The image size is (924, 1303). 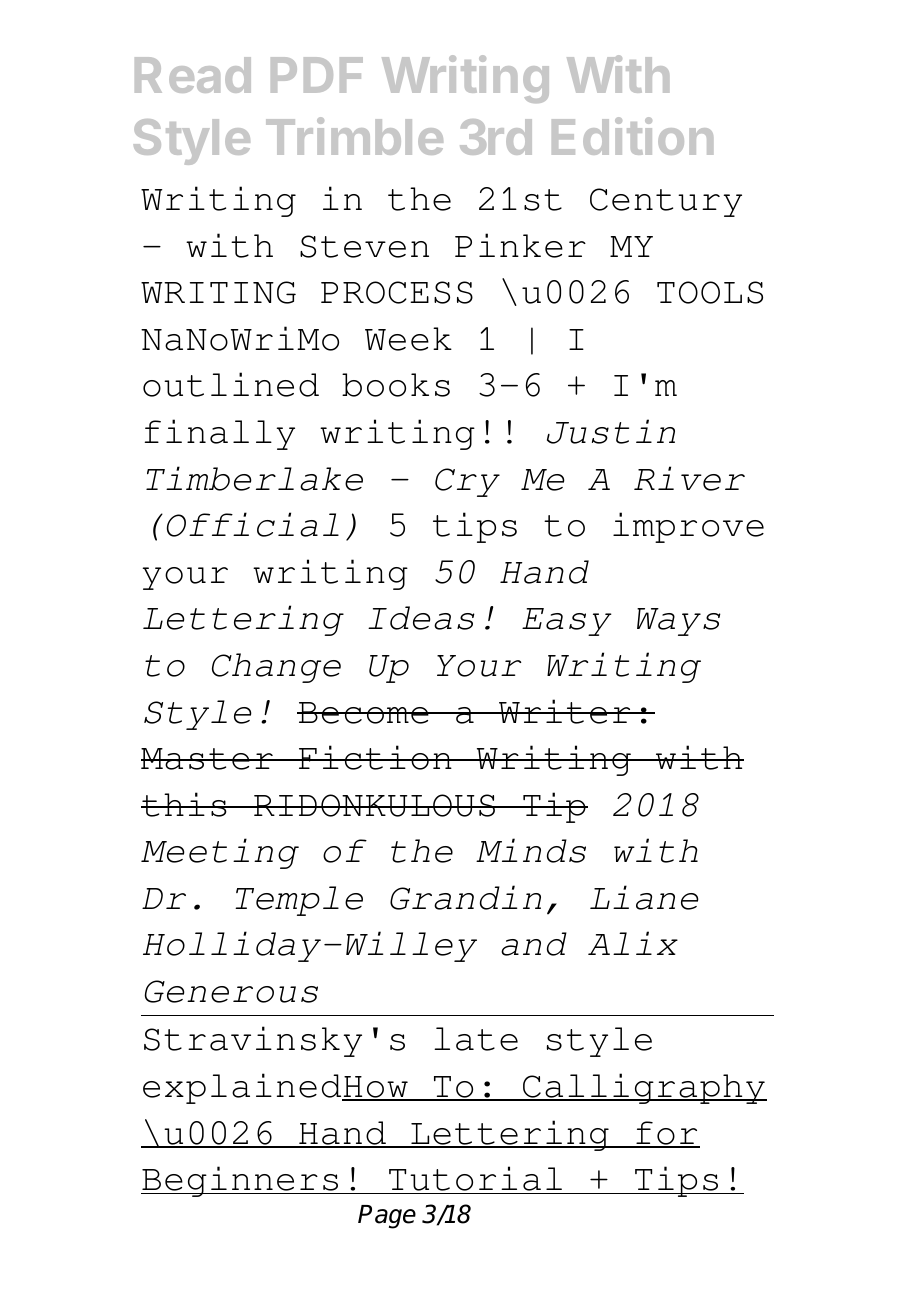 What do you see at coordinates (632, 136) in the screenshot?
I see `Edition` at bounding box center [632, 136].
